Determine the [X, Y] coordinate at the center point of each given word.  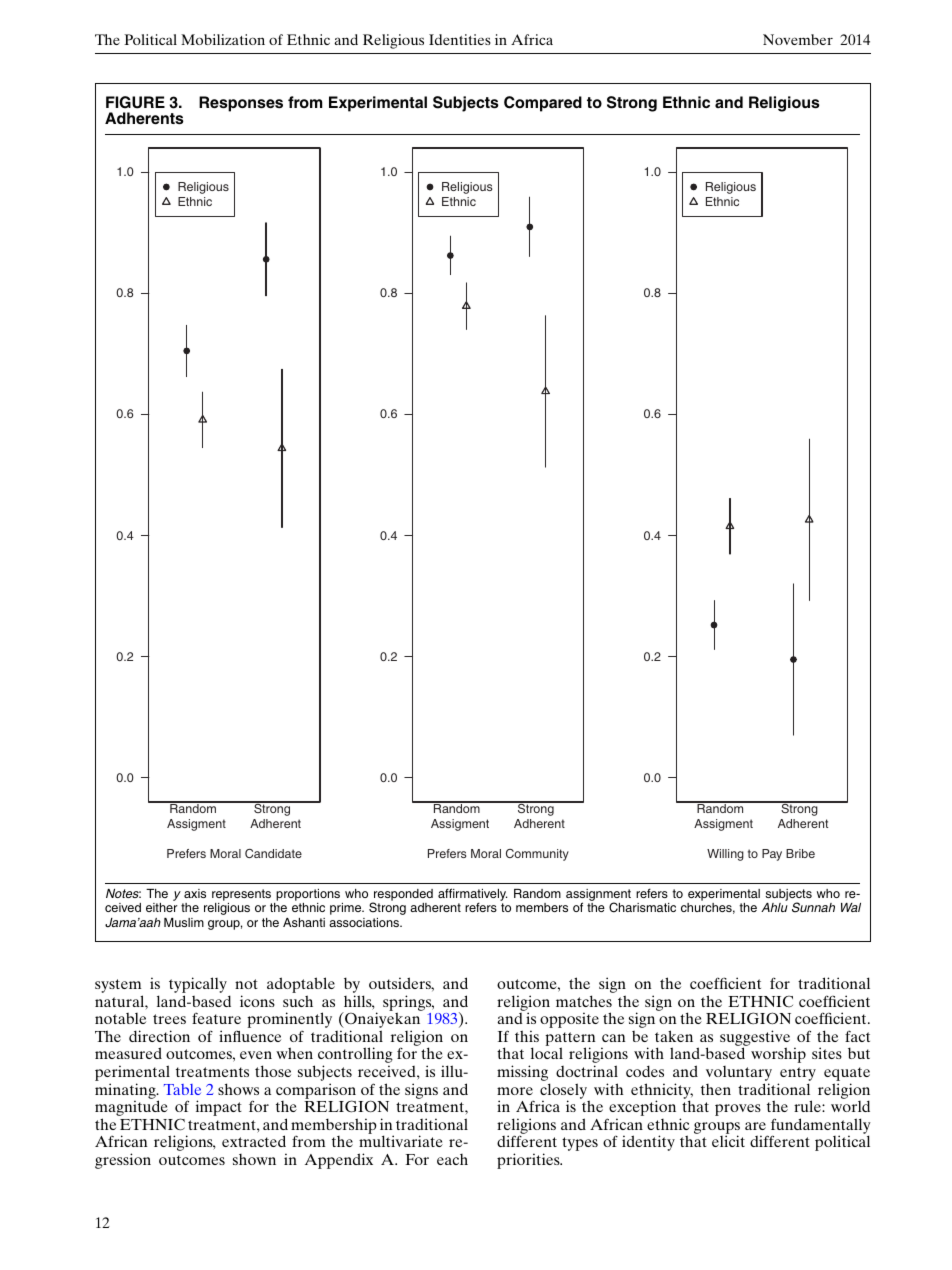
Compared [543, 104]
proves [738, 1110]
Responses [241, 104]
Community [537, 855]
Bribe [800, 853]
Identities [460, 39]
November [798, 39]
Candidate [273, 853]
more [515, 1091]
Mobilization [223, 39]
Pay [772, 855]
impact [219, 1108]
